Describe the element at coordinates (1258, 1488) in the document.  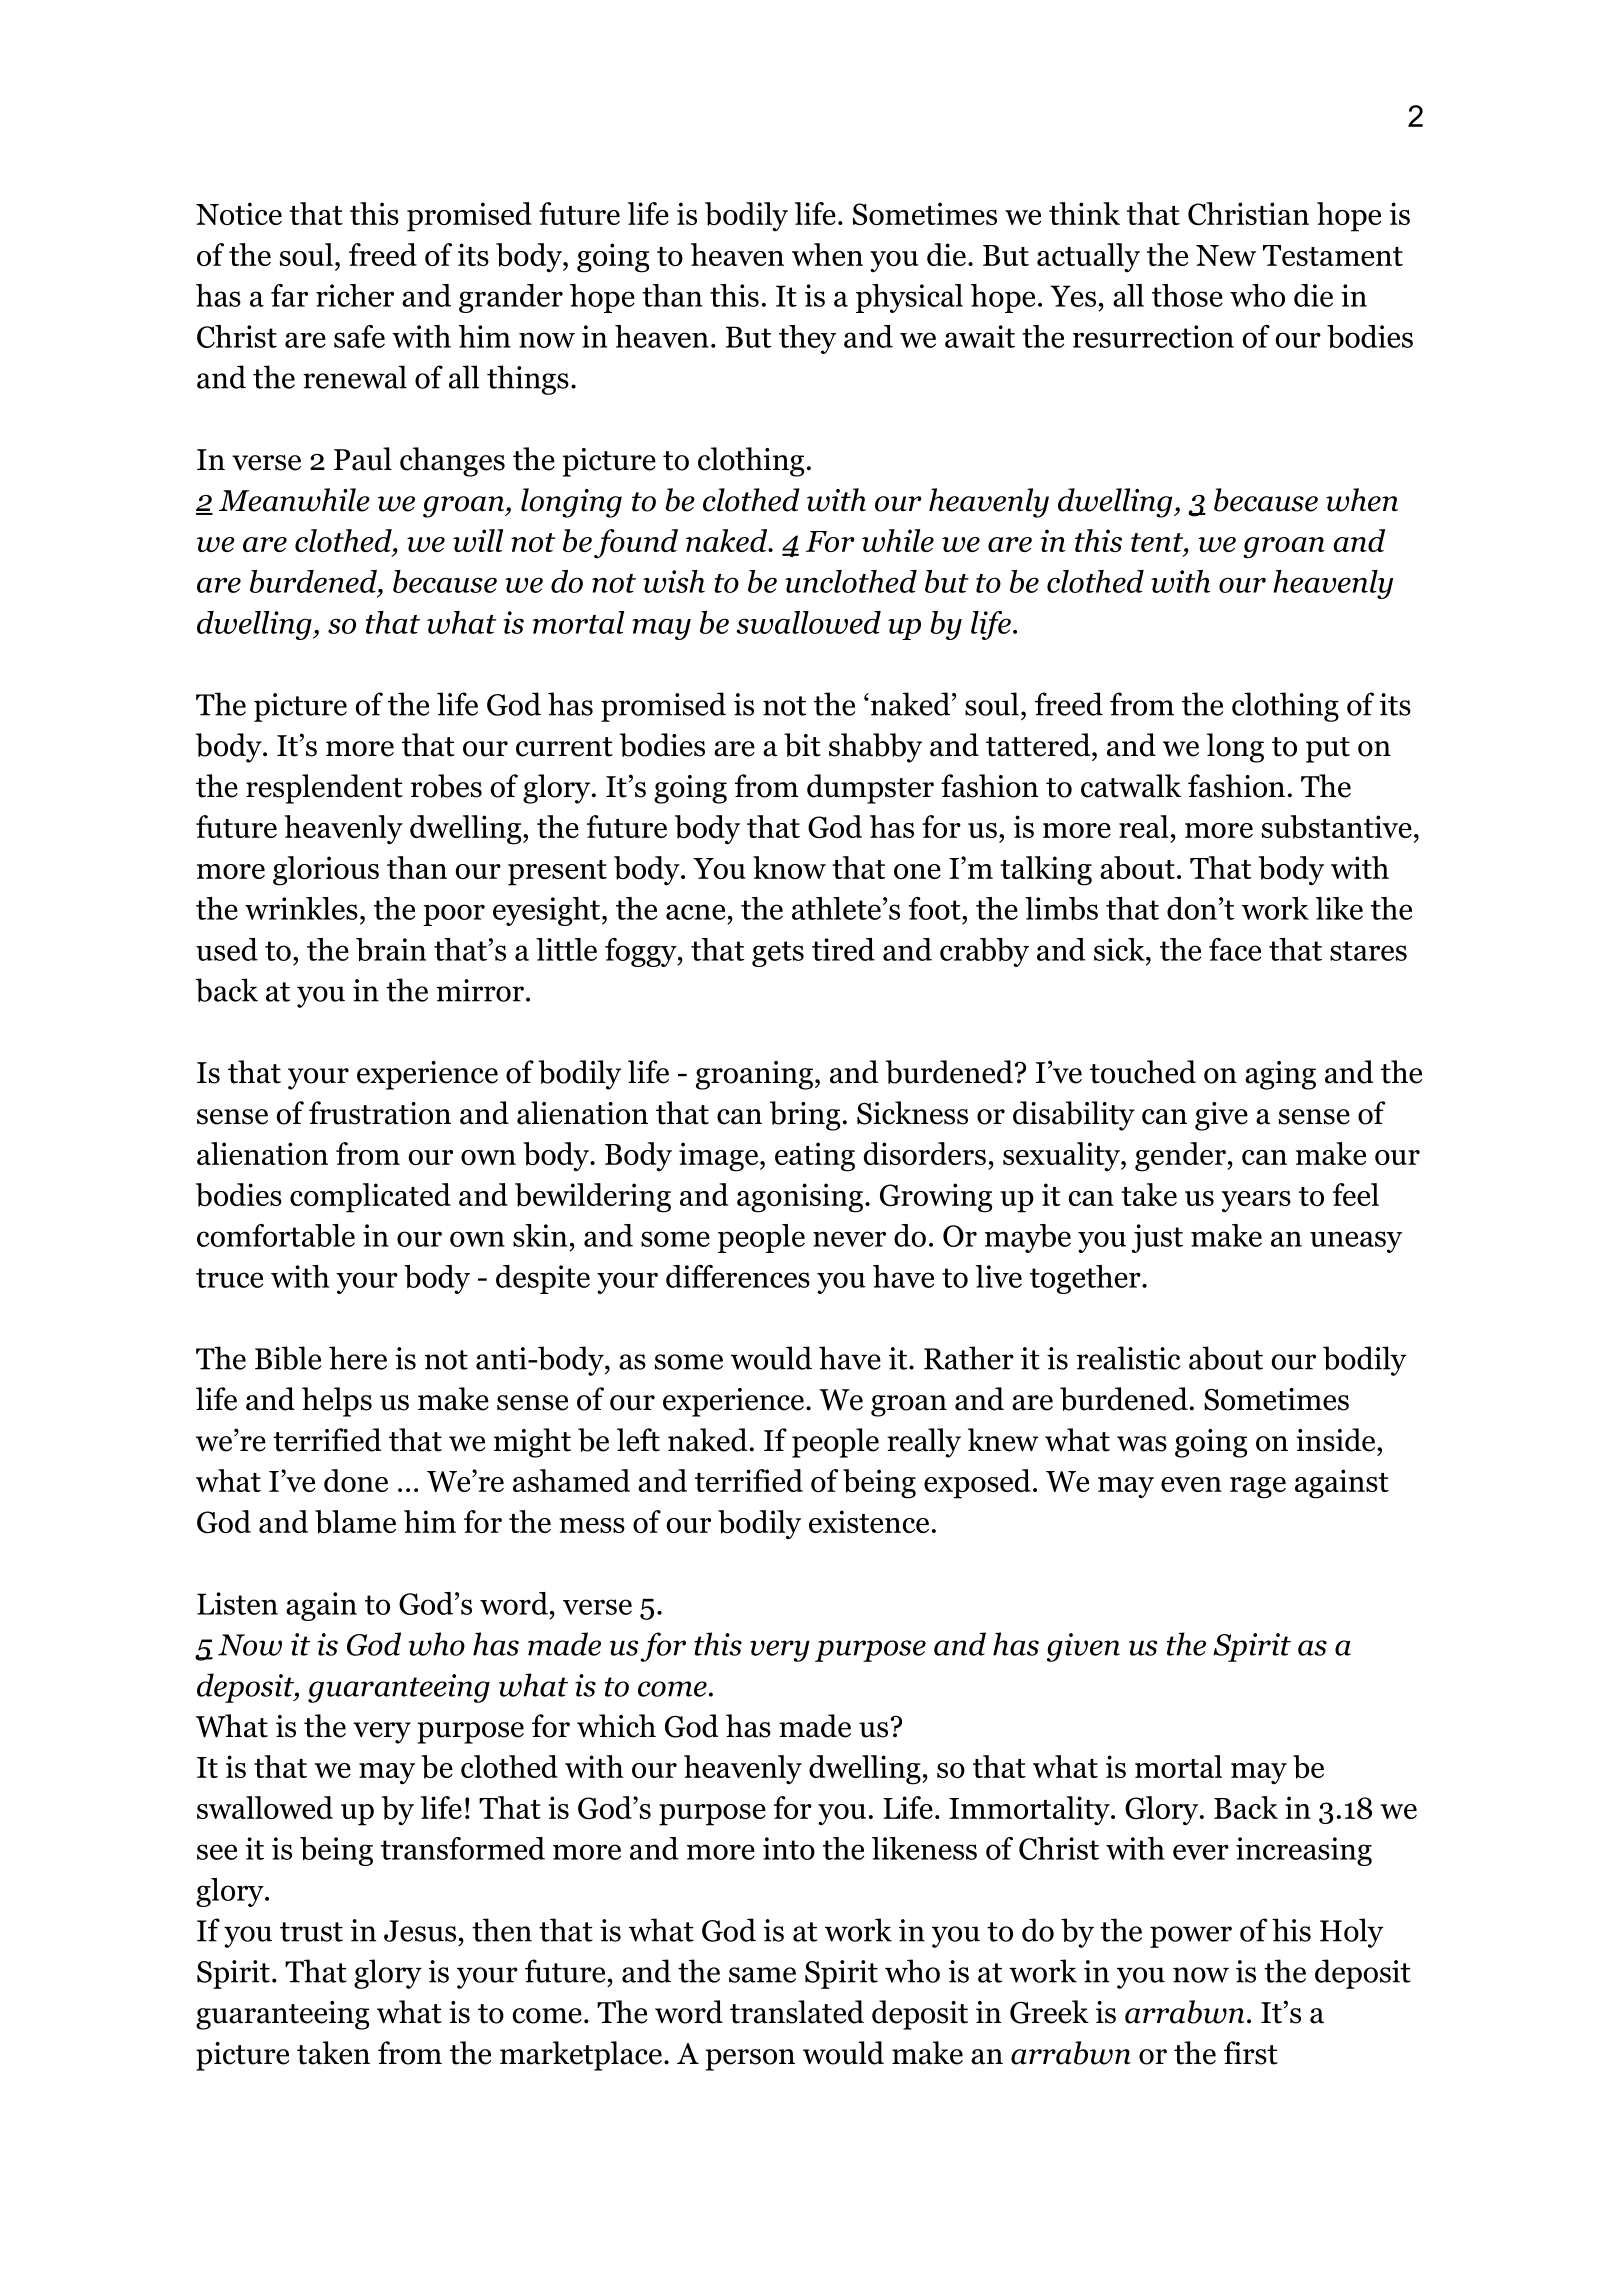
I see `rage` at that location.
